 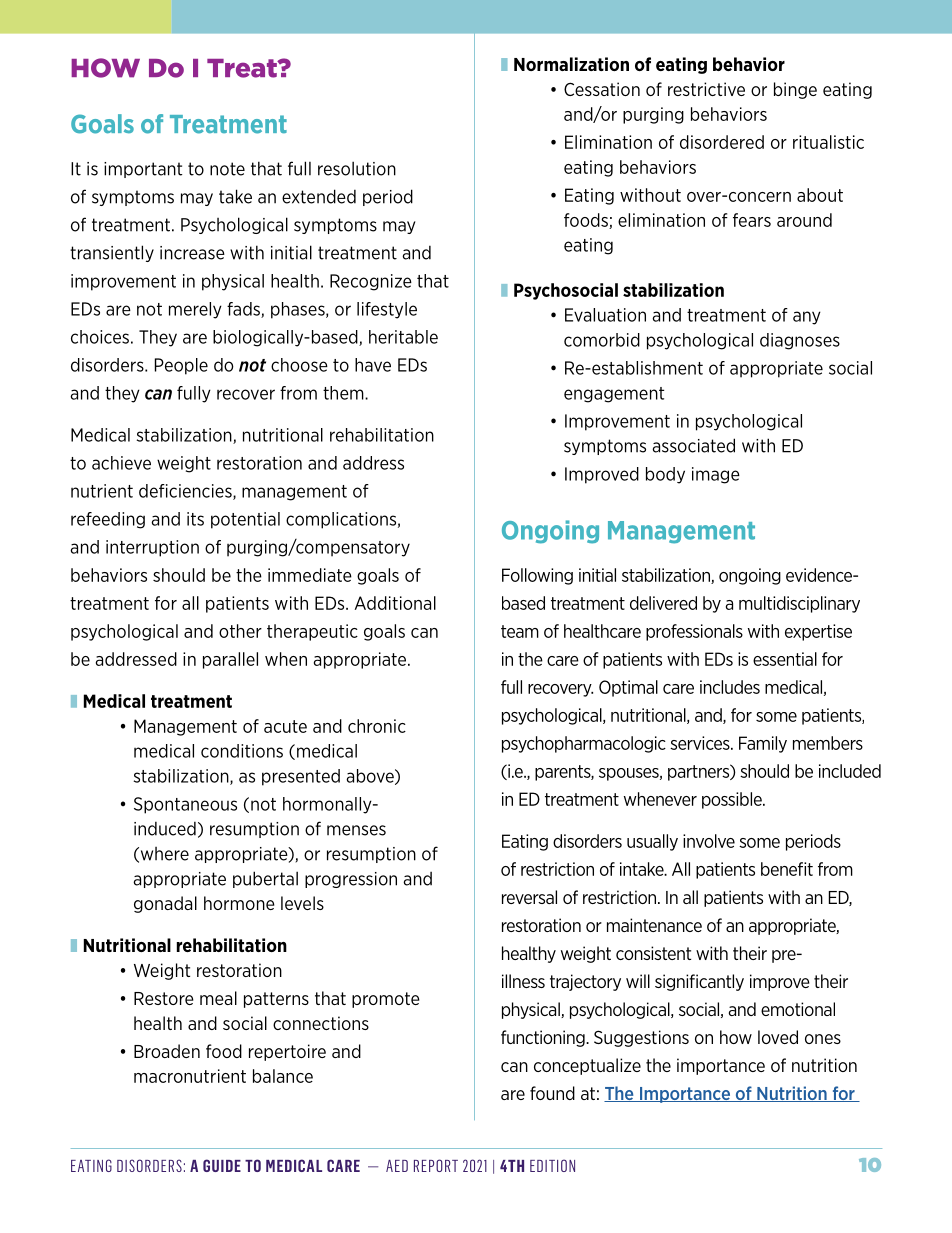 What do you see at coordinates (778, 1037) in the screenshot?
I see `loved` at bounding box center [778, 1037].
